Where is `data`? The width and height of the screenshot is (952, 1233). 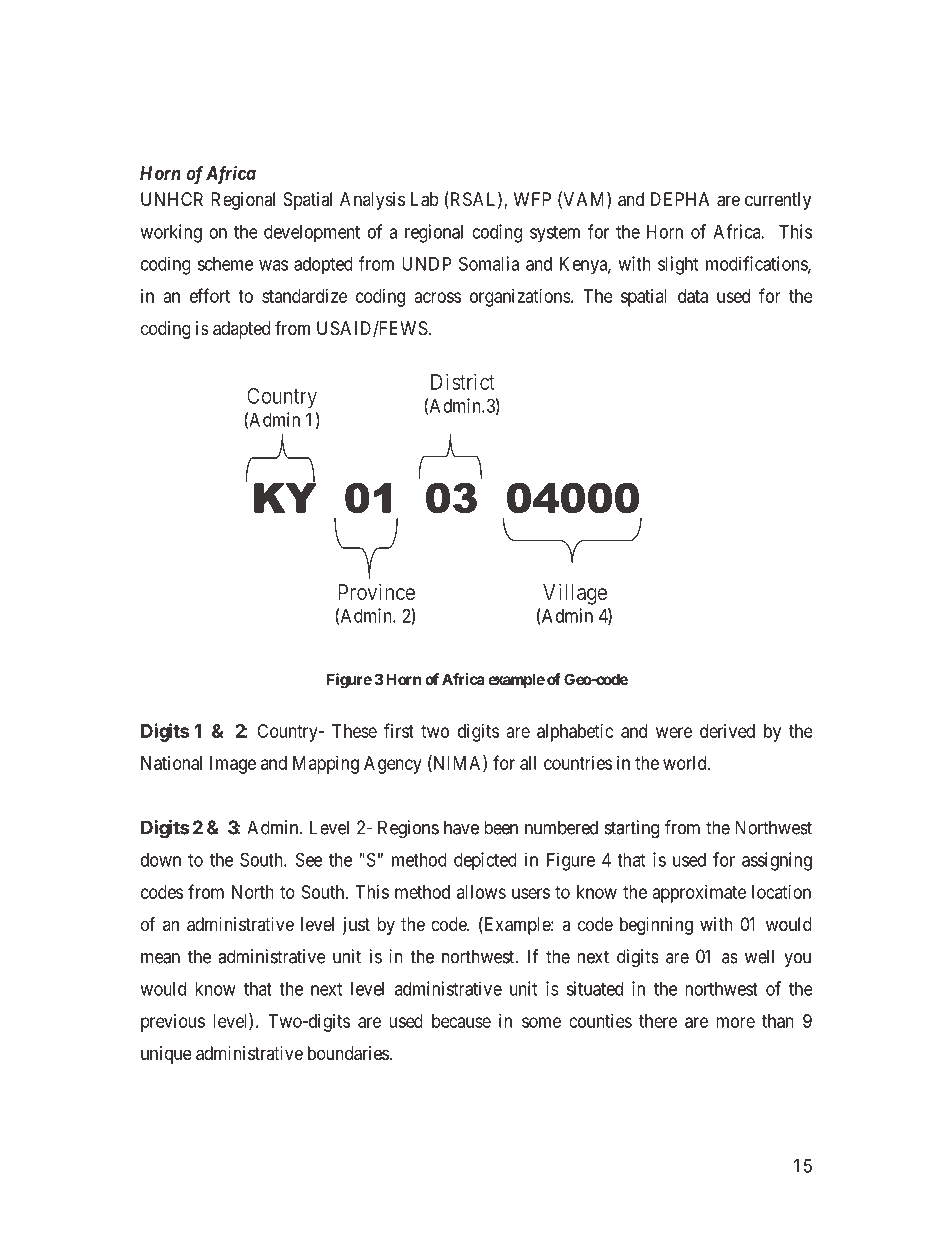
data is located at coordinates (693, 296).
